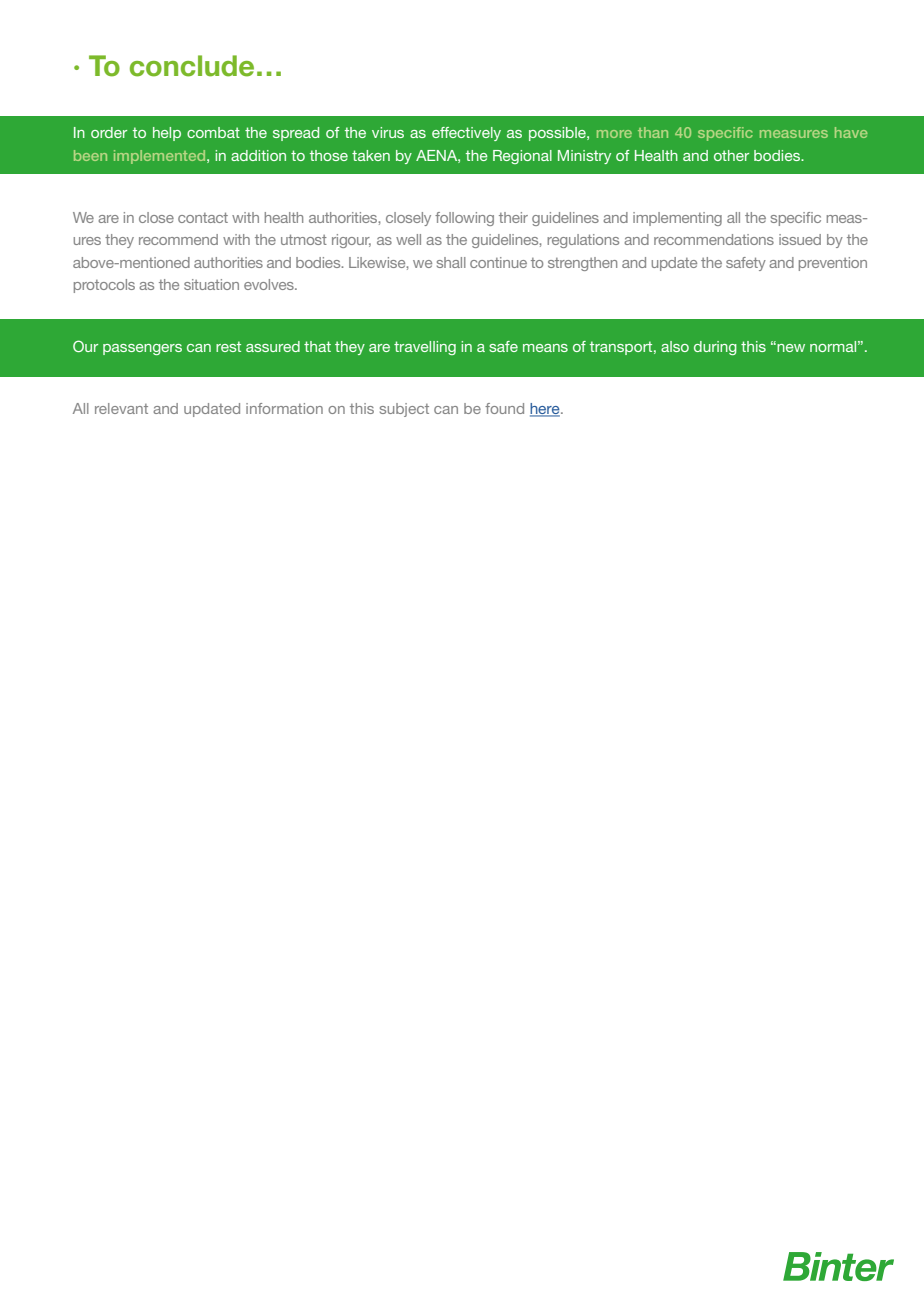 The height and width of the screenshot is (1308, 924). I want to click on issued, so click(800, 239).
